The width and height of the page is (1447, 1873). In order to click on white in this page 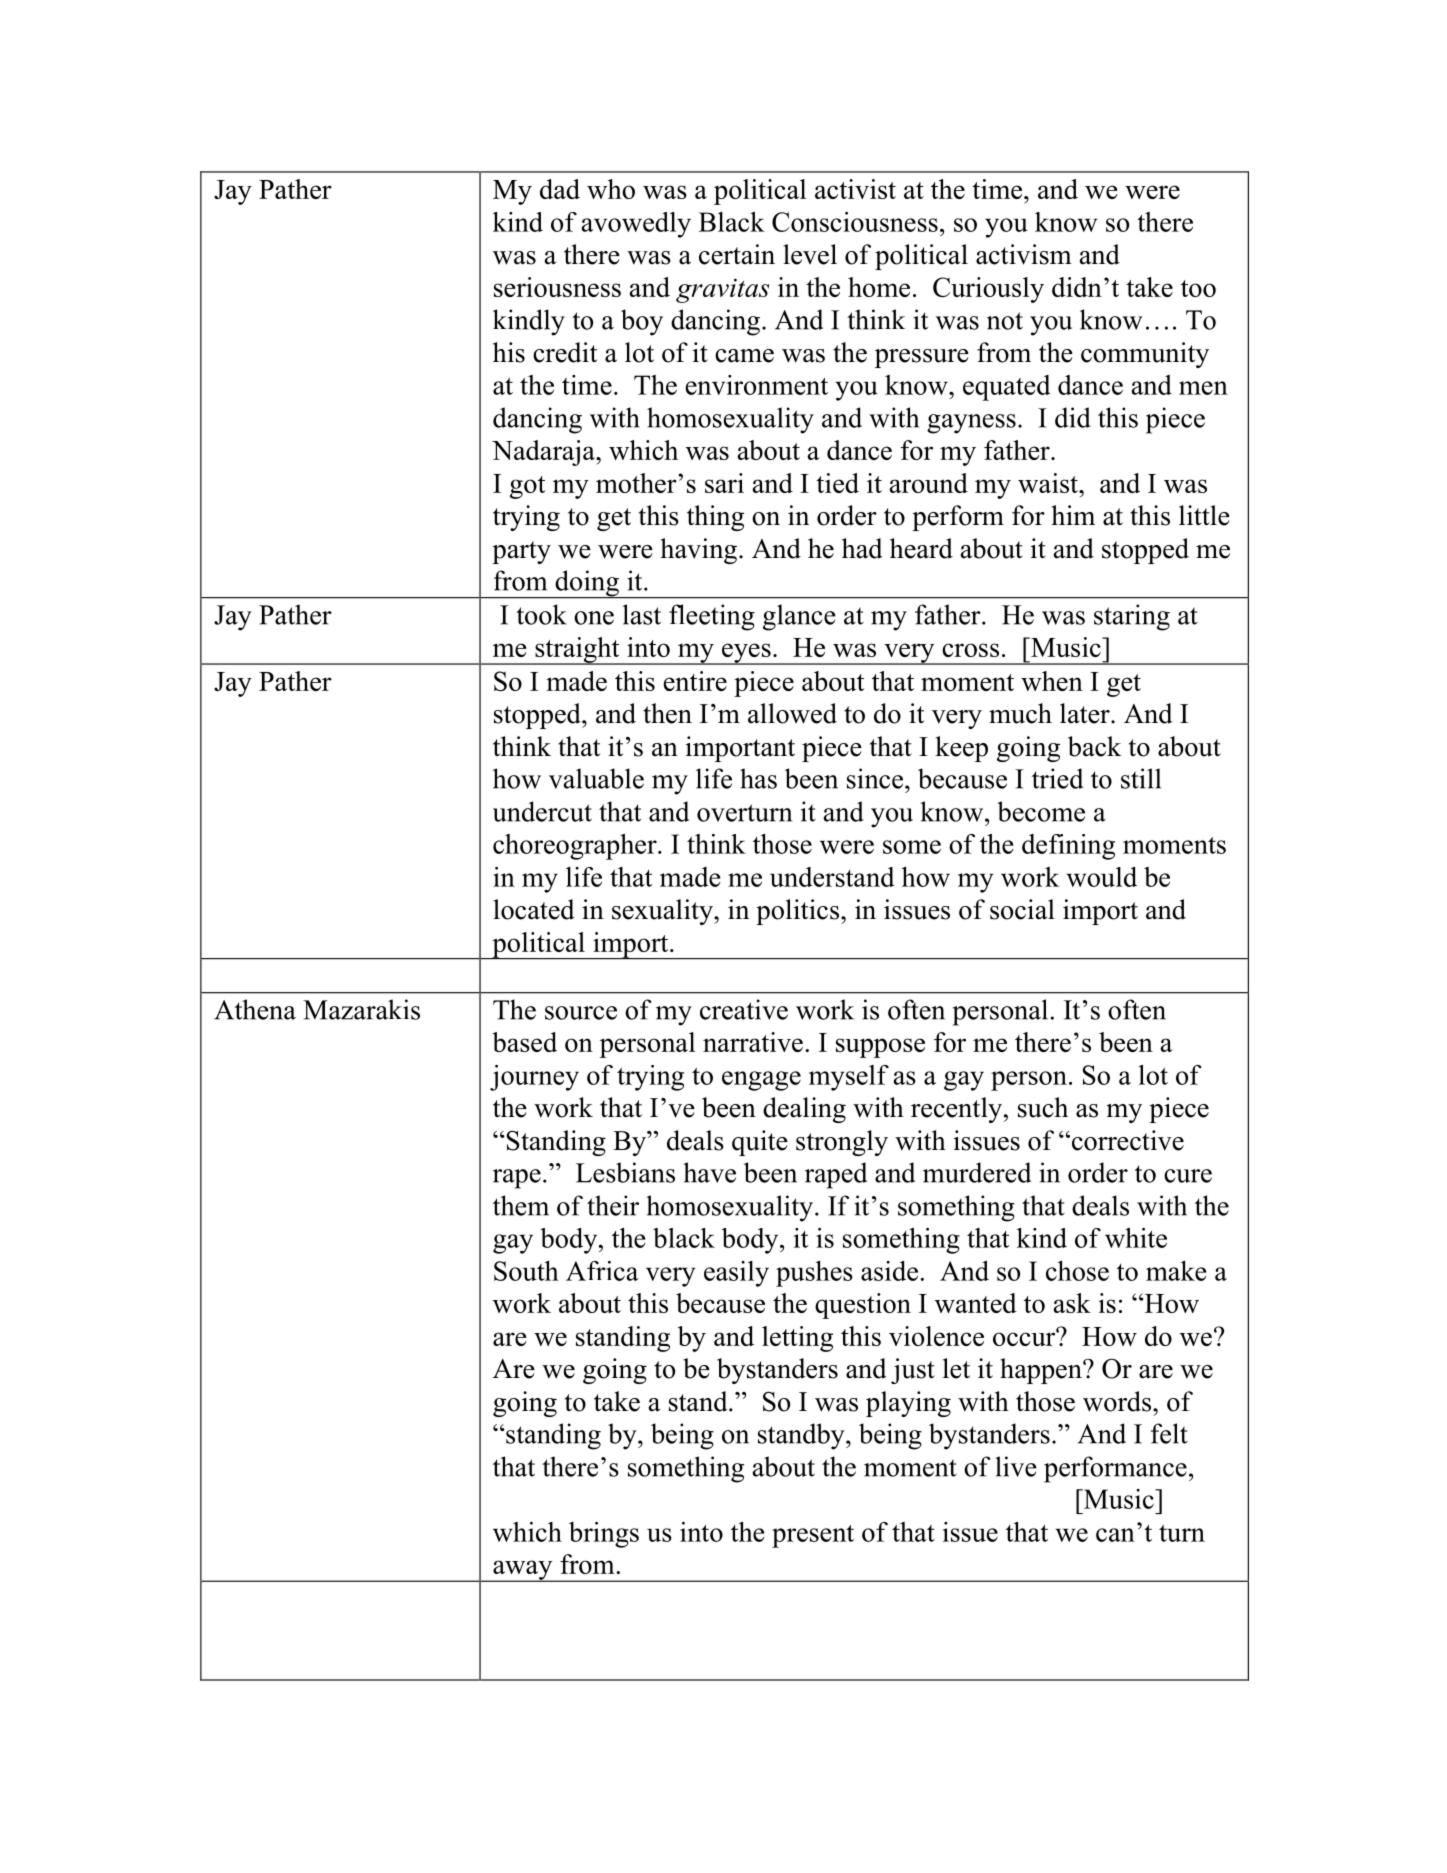, I will do `click(1136, 1238)`.
